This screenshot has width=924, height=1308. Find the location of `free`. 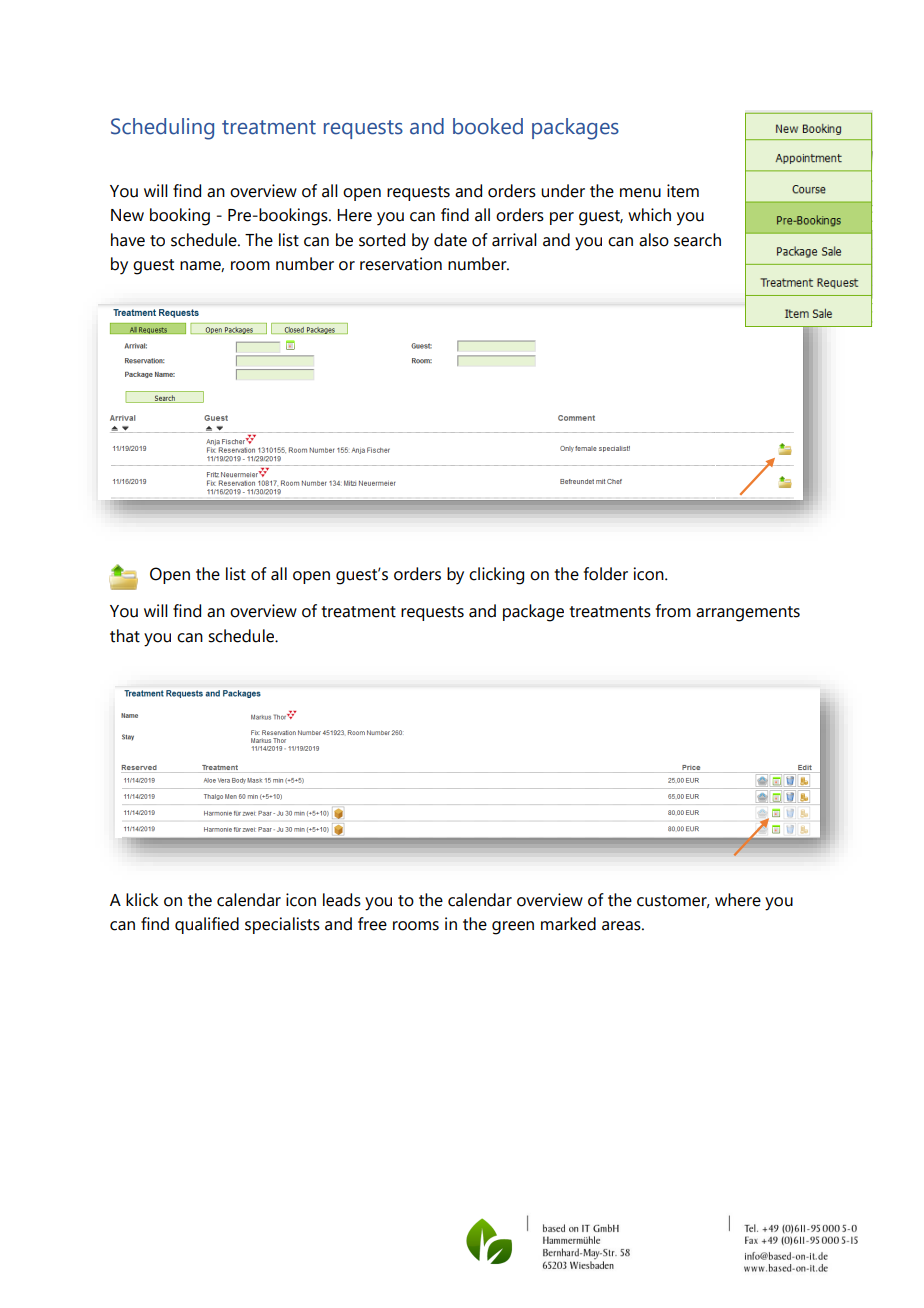

free is located at coordinates (372, 924).
